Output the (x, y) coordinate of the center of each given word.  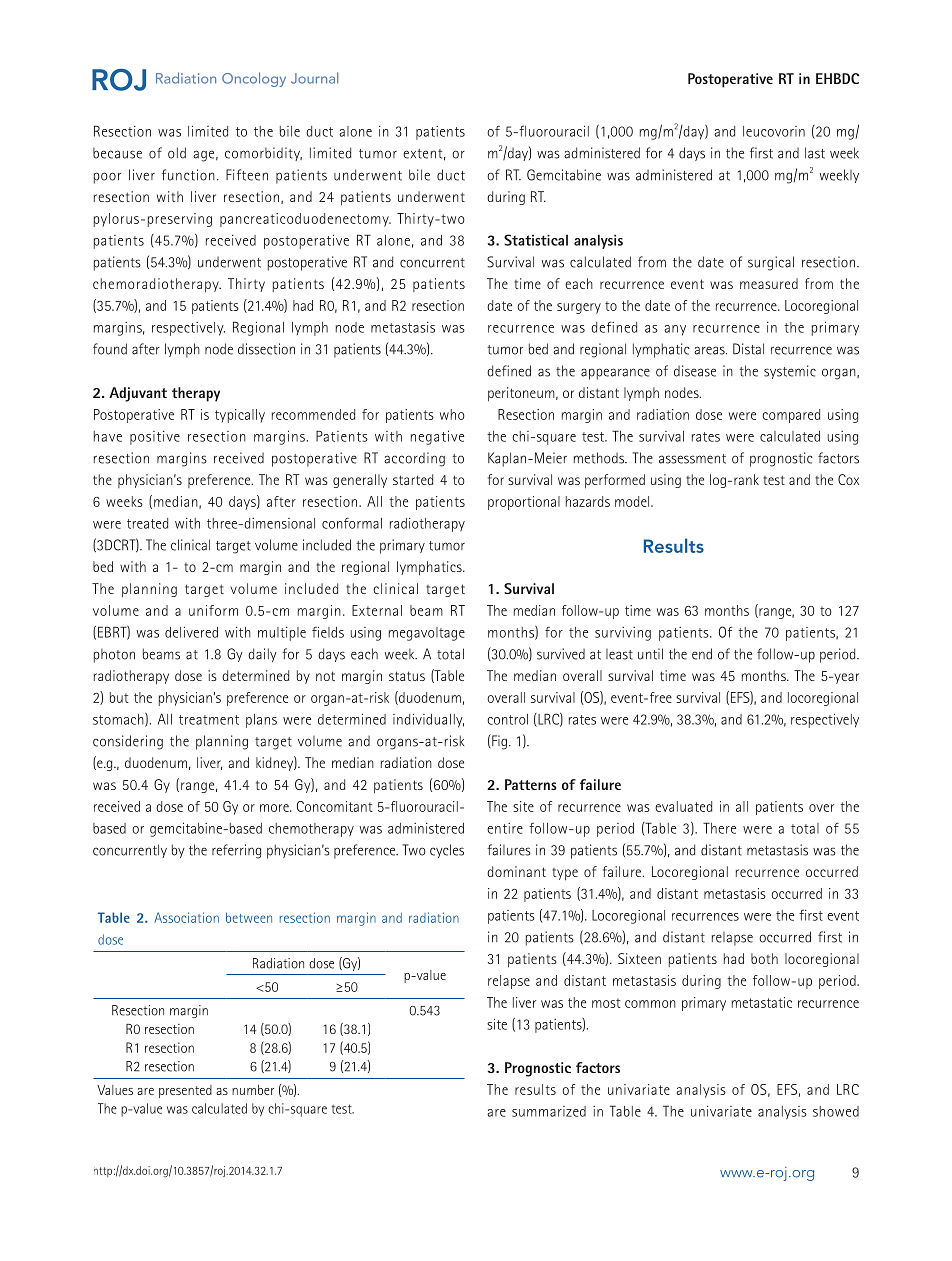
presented (185, 1091)
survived (561, 654)
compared (791, 416)
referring (236, 851)
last (815, 153)
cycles (447, 851)
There (719, 828)
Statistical (536, 240)
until (650, 654)
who (452, 414)
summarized (549, 1111)
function (188, 175)
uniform (213, 610)
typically (240, 416)
